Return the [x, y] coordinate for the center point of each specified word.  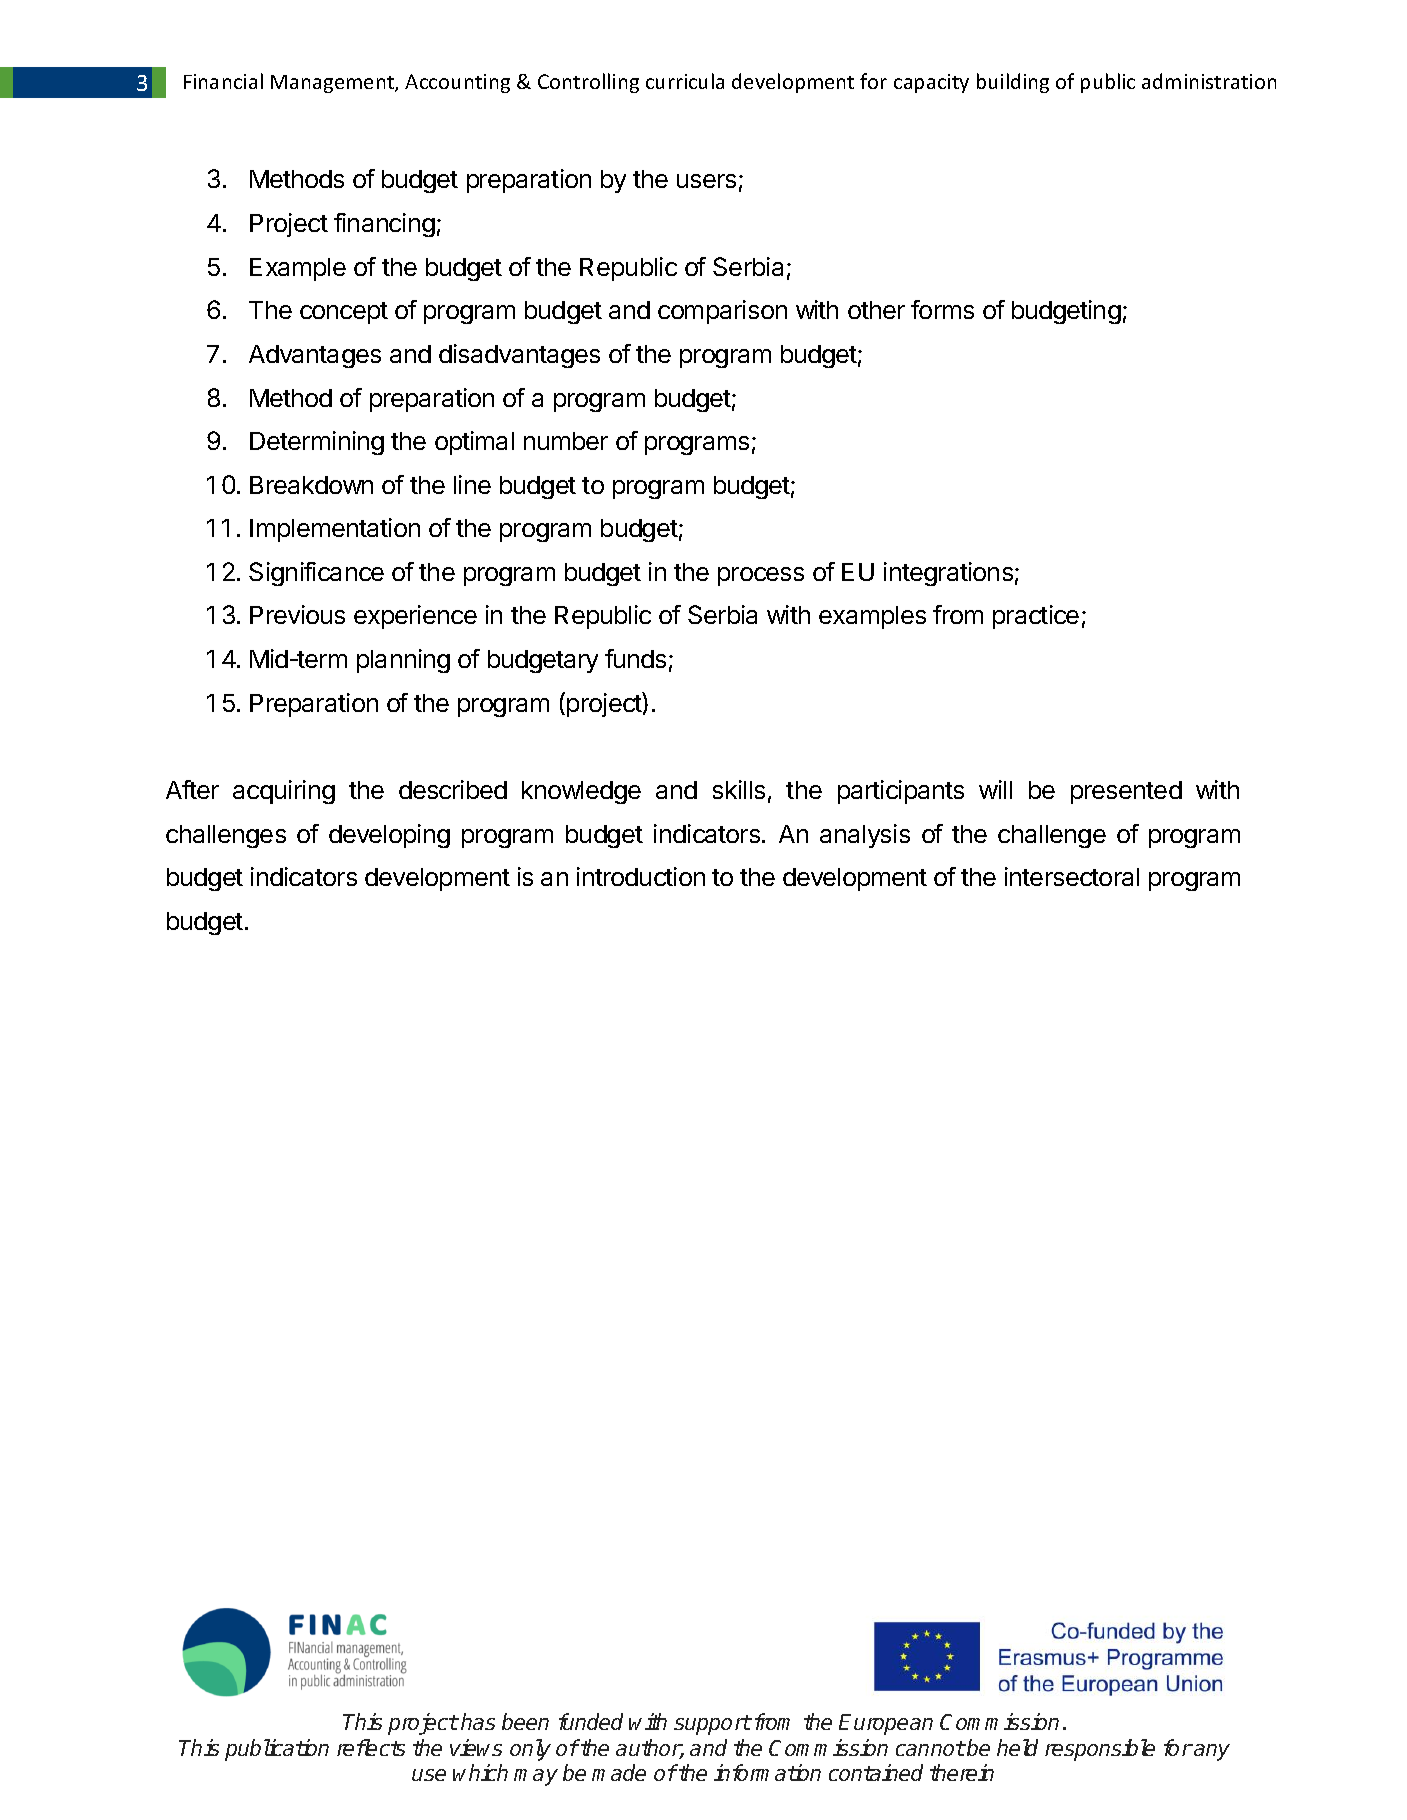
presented [1126, 792]
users [706, 181]
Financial [223, 81]
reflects [371, 1747]
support [712, 1725]
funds [635, 658]
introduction [641, 876]
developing [389, 836]
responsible [1100, 1750]
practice [1036, 617]
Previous [297, 614]
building [1013, 83]
